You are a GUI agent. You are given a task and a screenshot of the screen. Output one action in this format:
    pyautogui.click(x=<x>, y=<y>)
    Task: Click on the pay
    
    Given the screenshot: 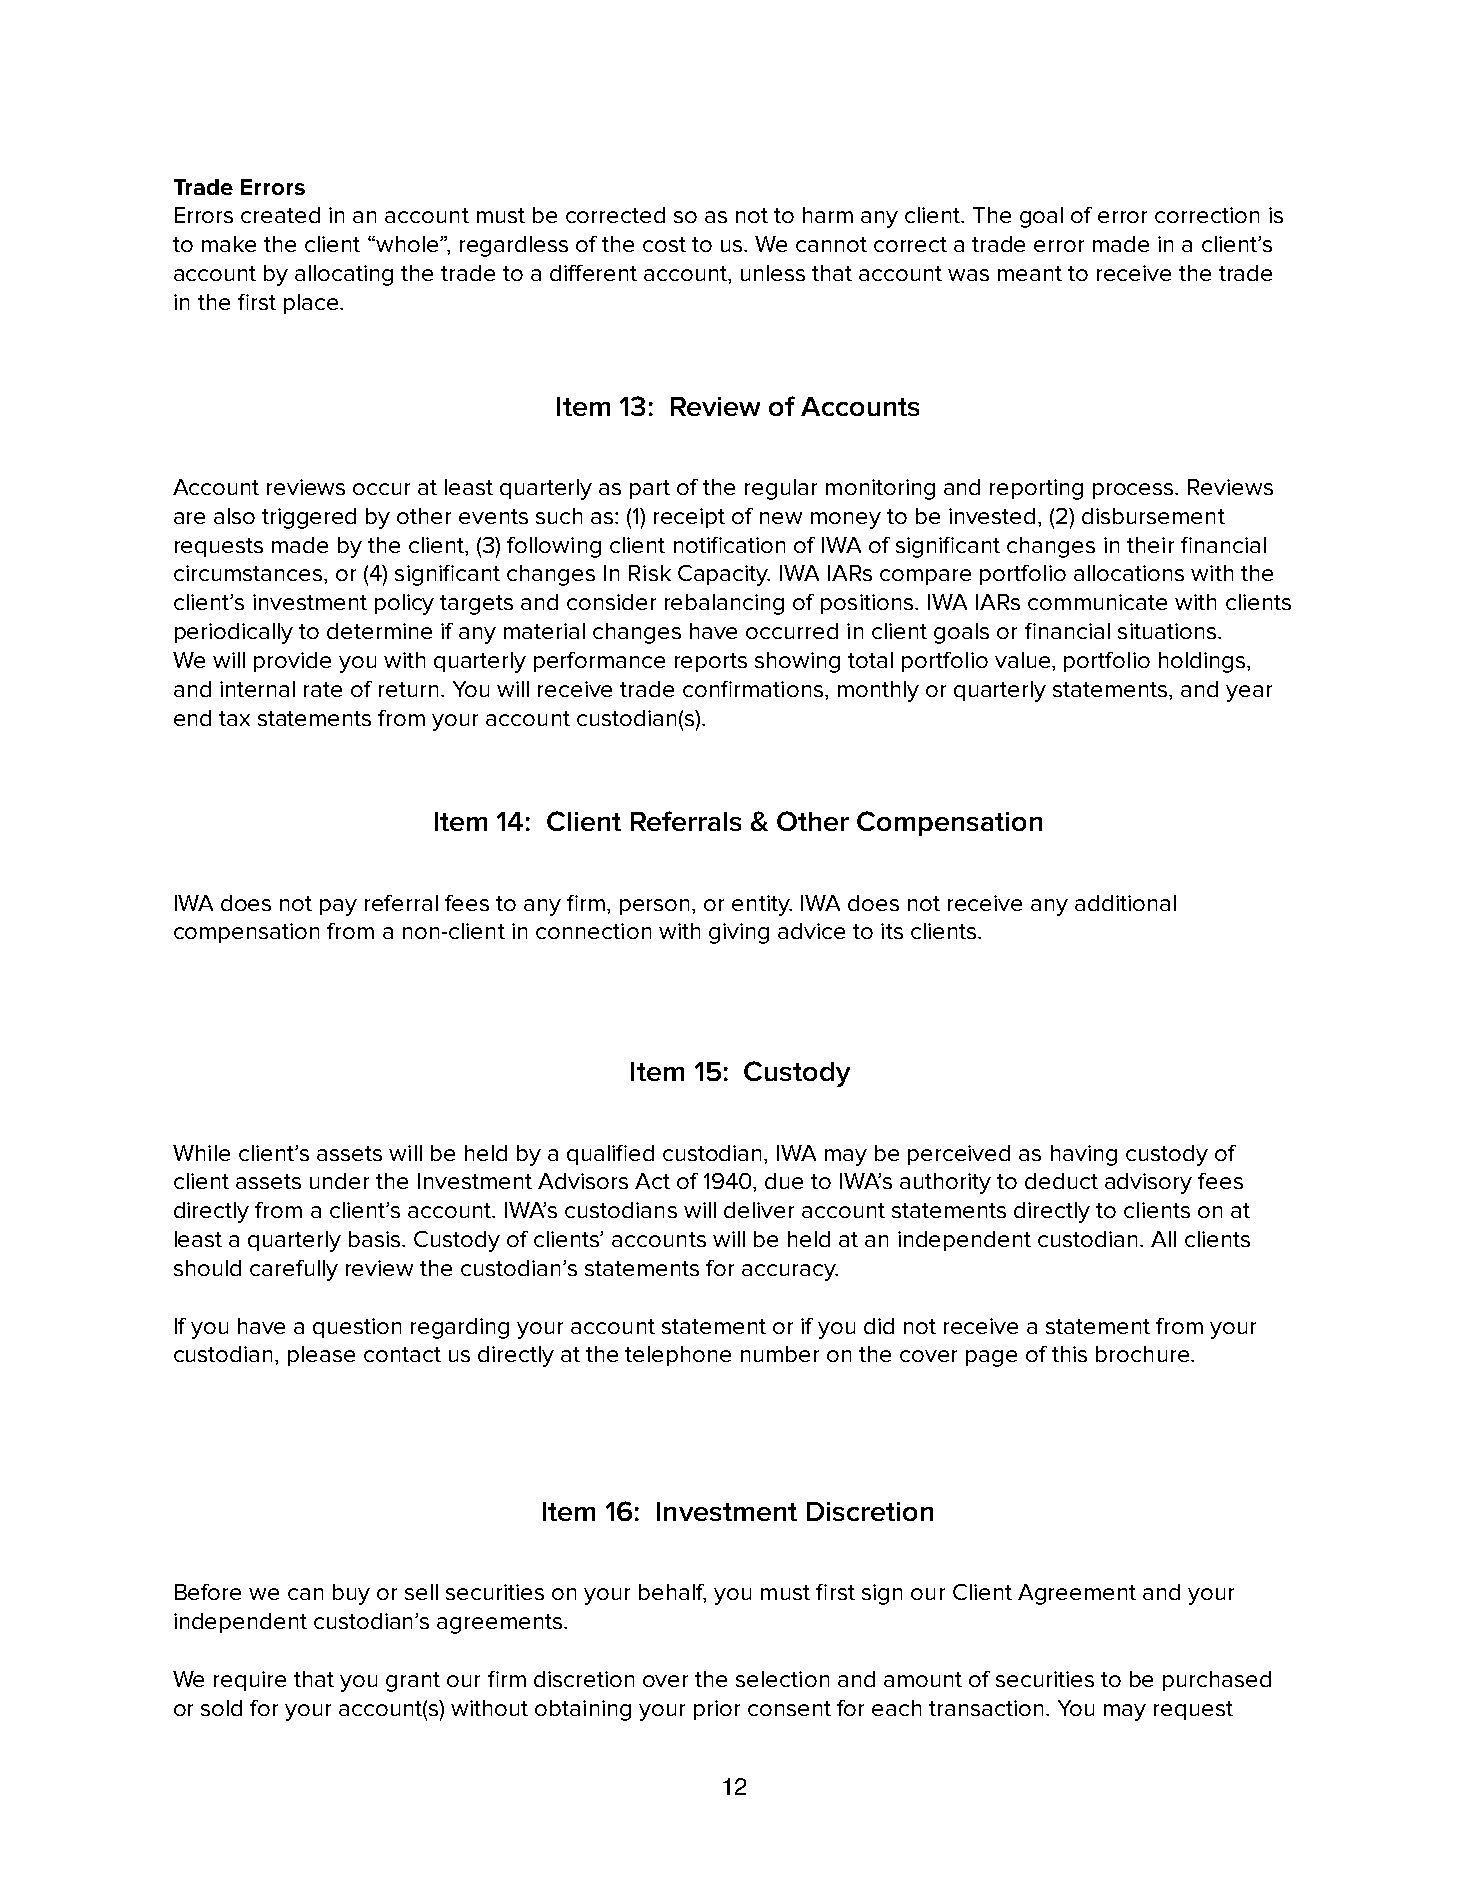 What is the action you would take?
    pyautogui.click(x=338, y=907)
